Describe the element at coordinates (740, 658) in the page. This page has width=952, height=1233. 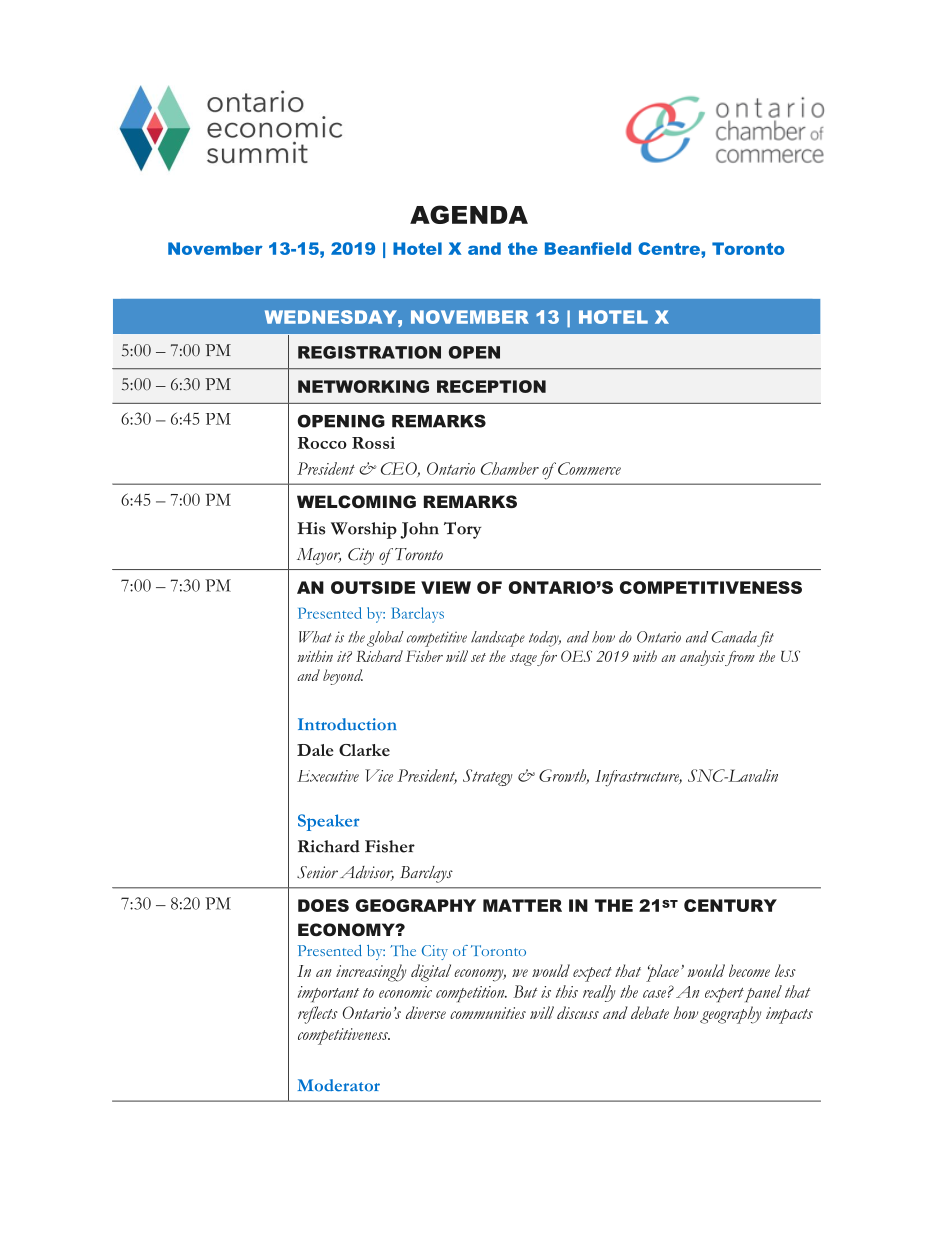
I see `from` at that location.
